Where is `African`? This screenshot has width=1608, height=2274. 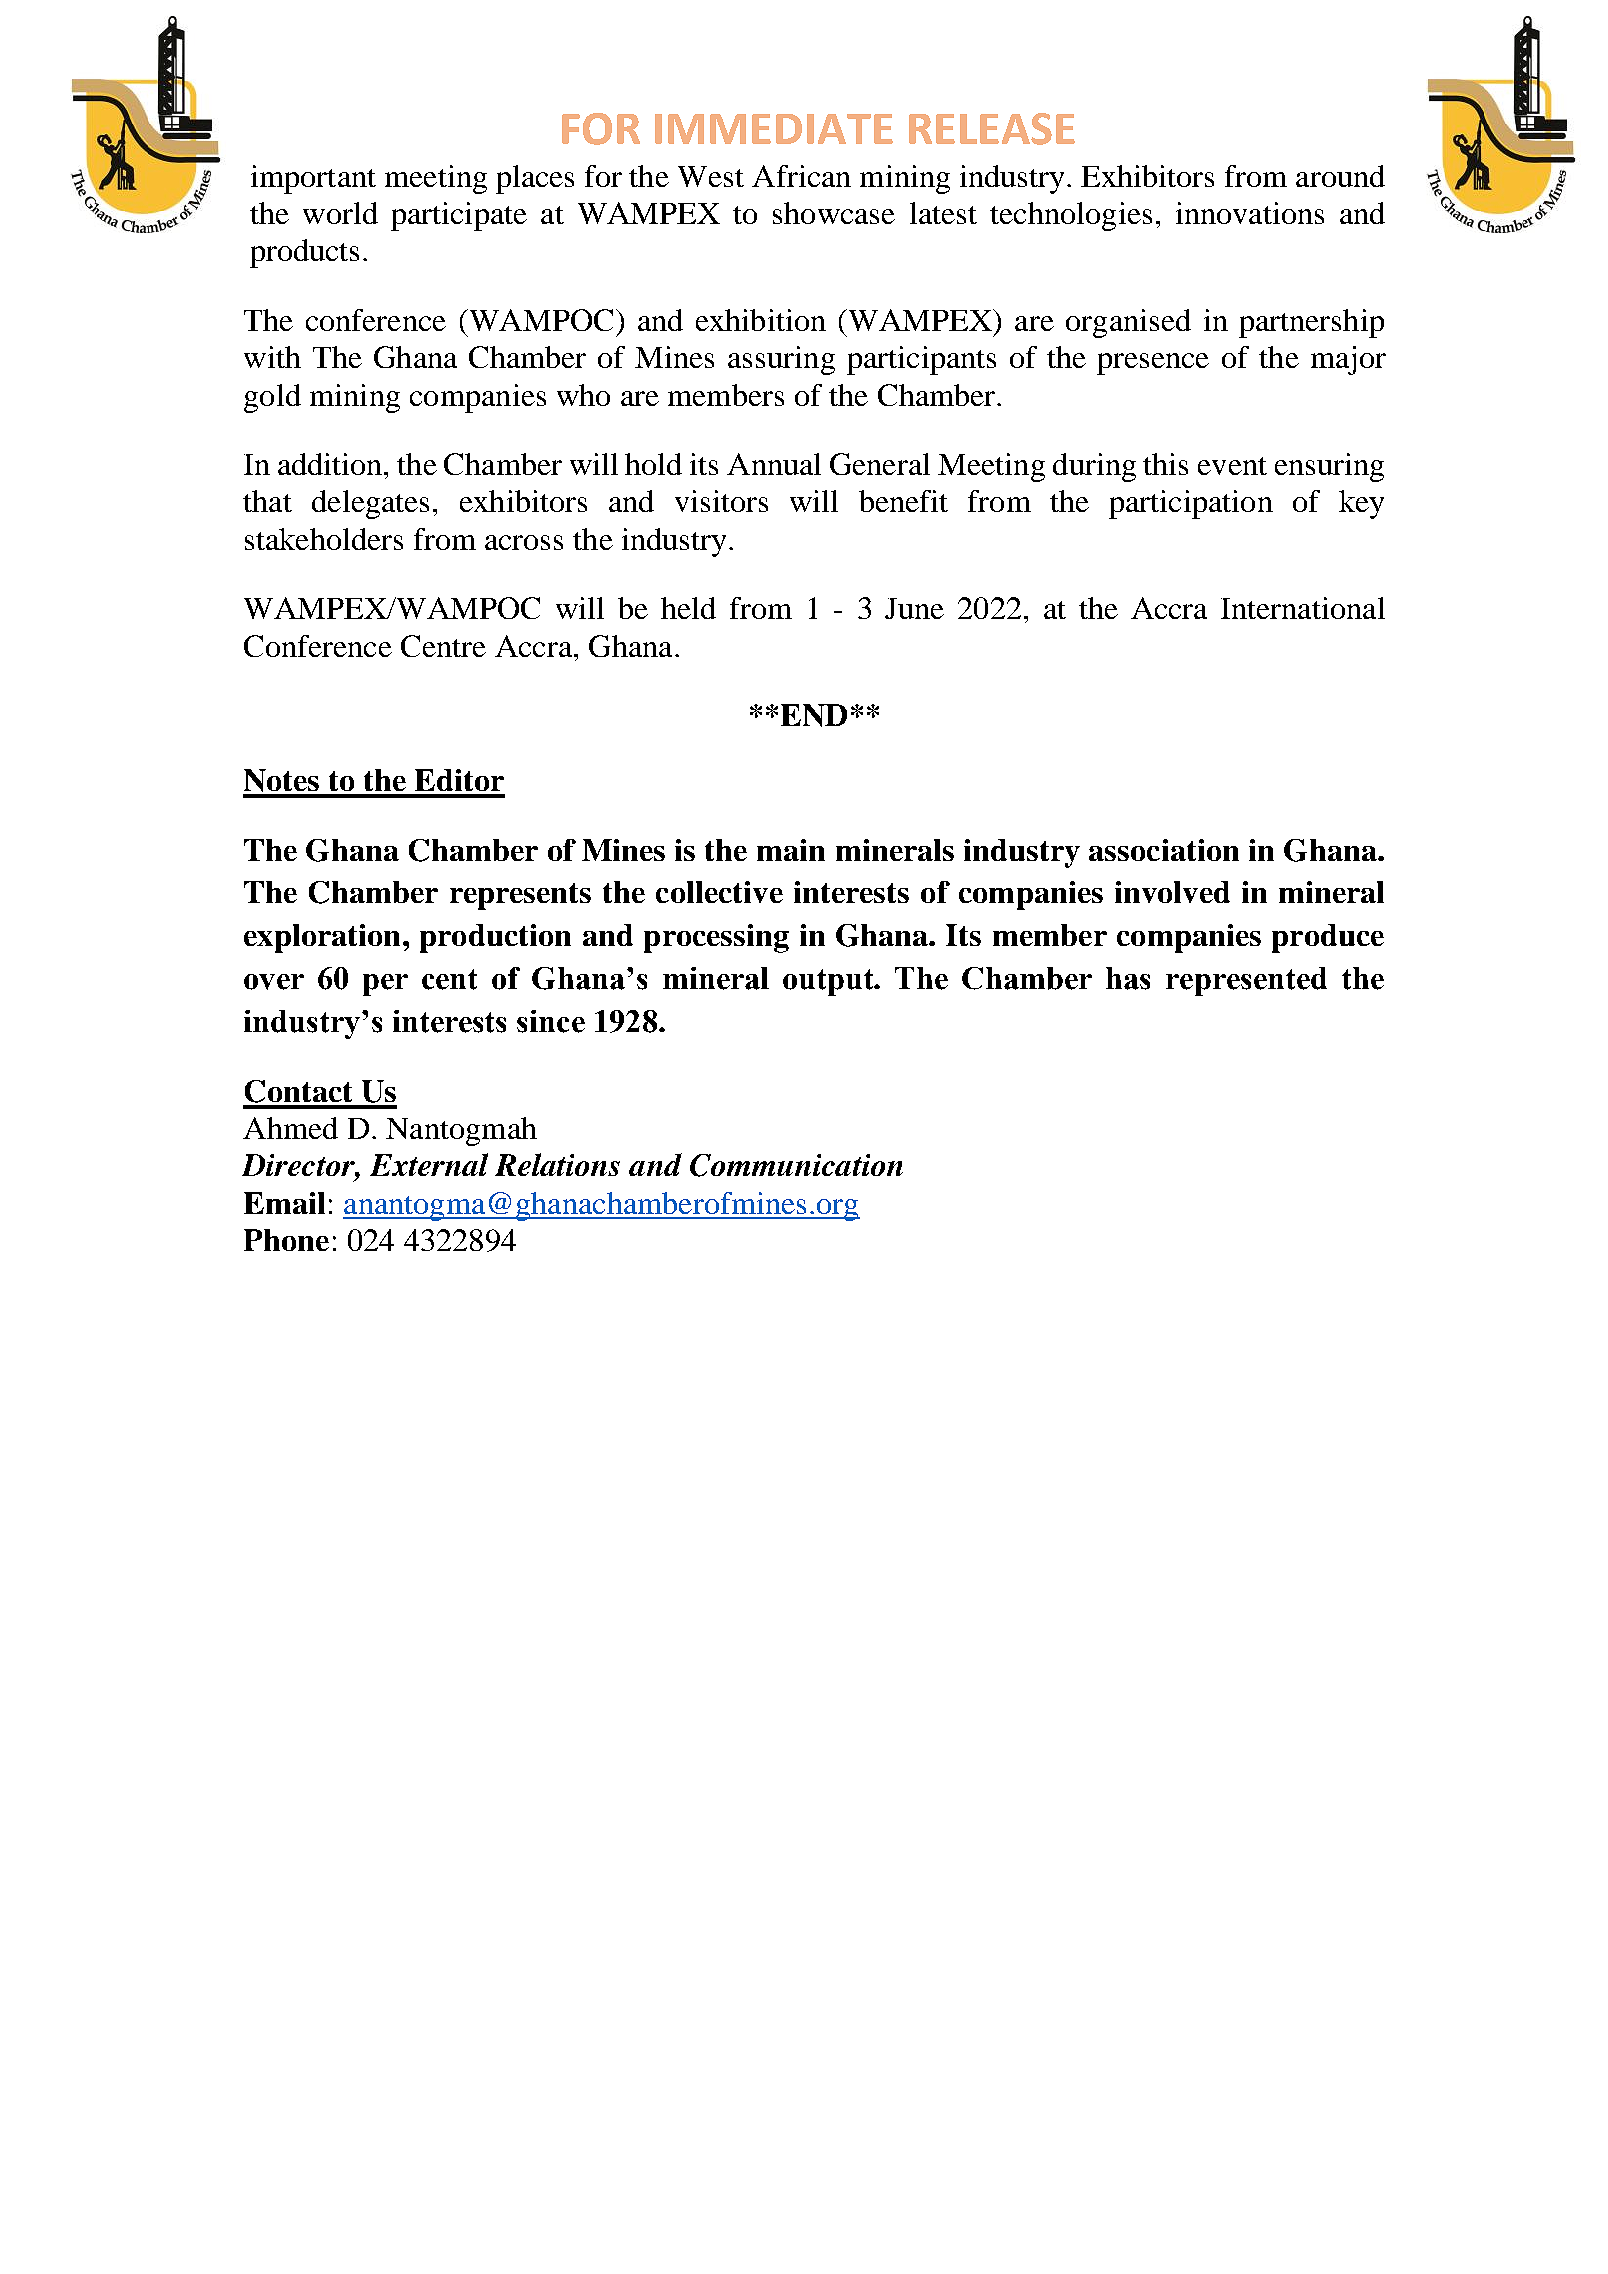
African is located at coordinates (801, 176).
